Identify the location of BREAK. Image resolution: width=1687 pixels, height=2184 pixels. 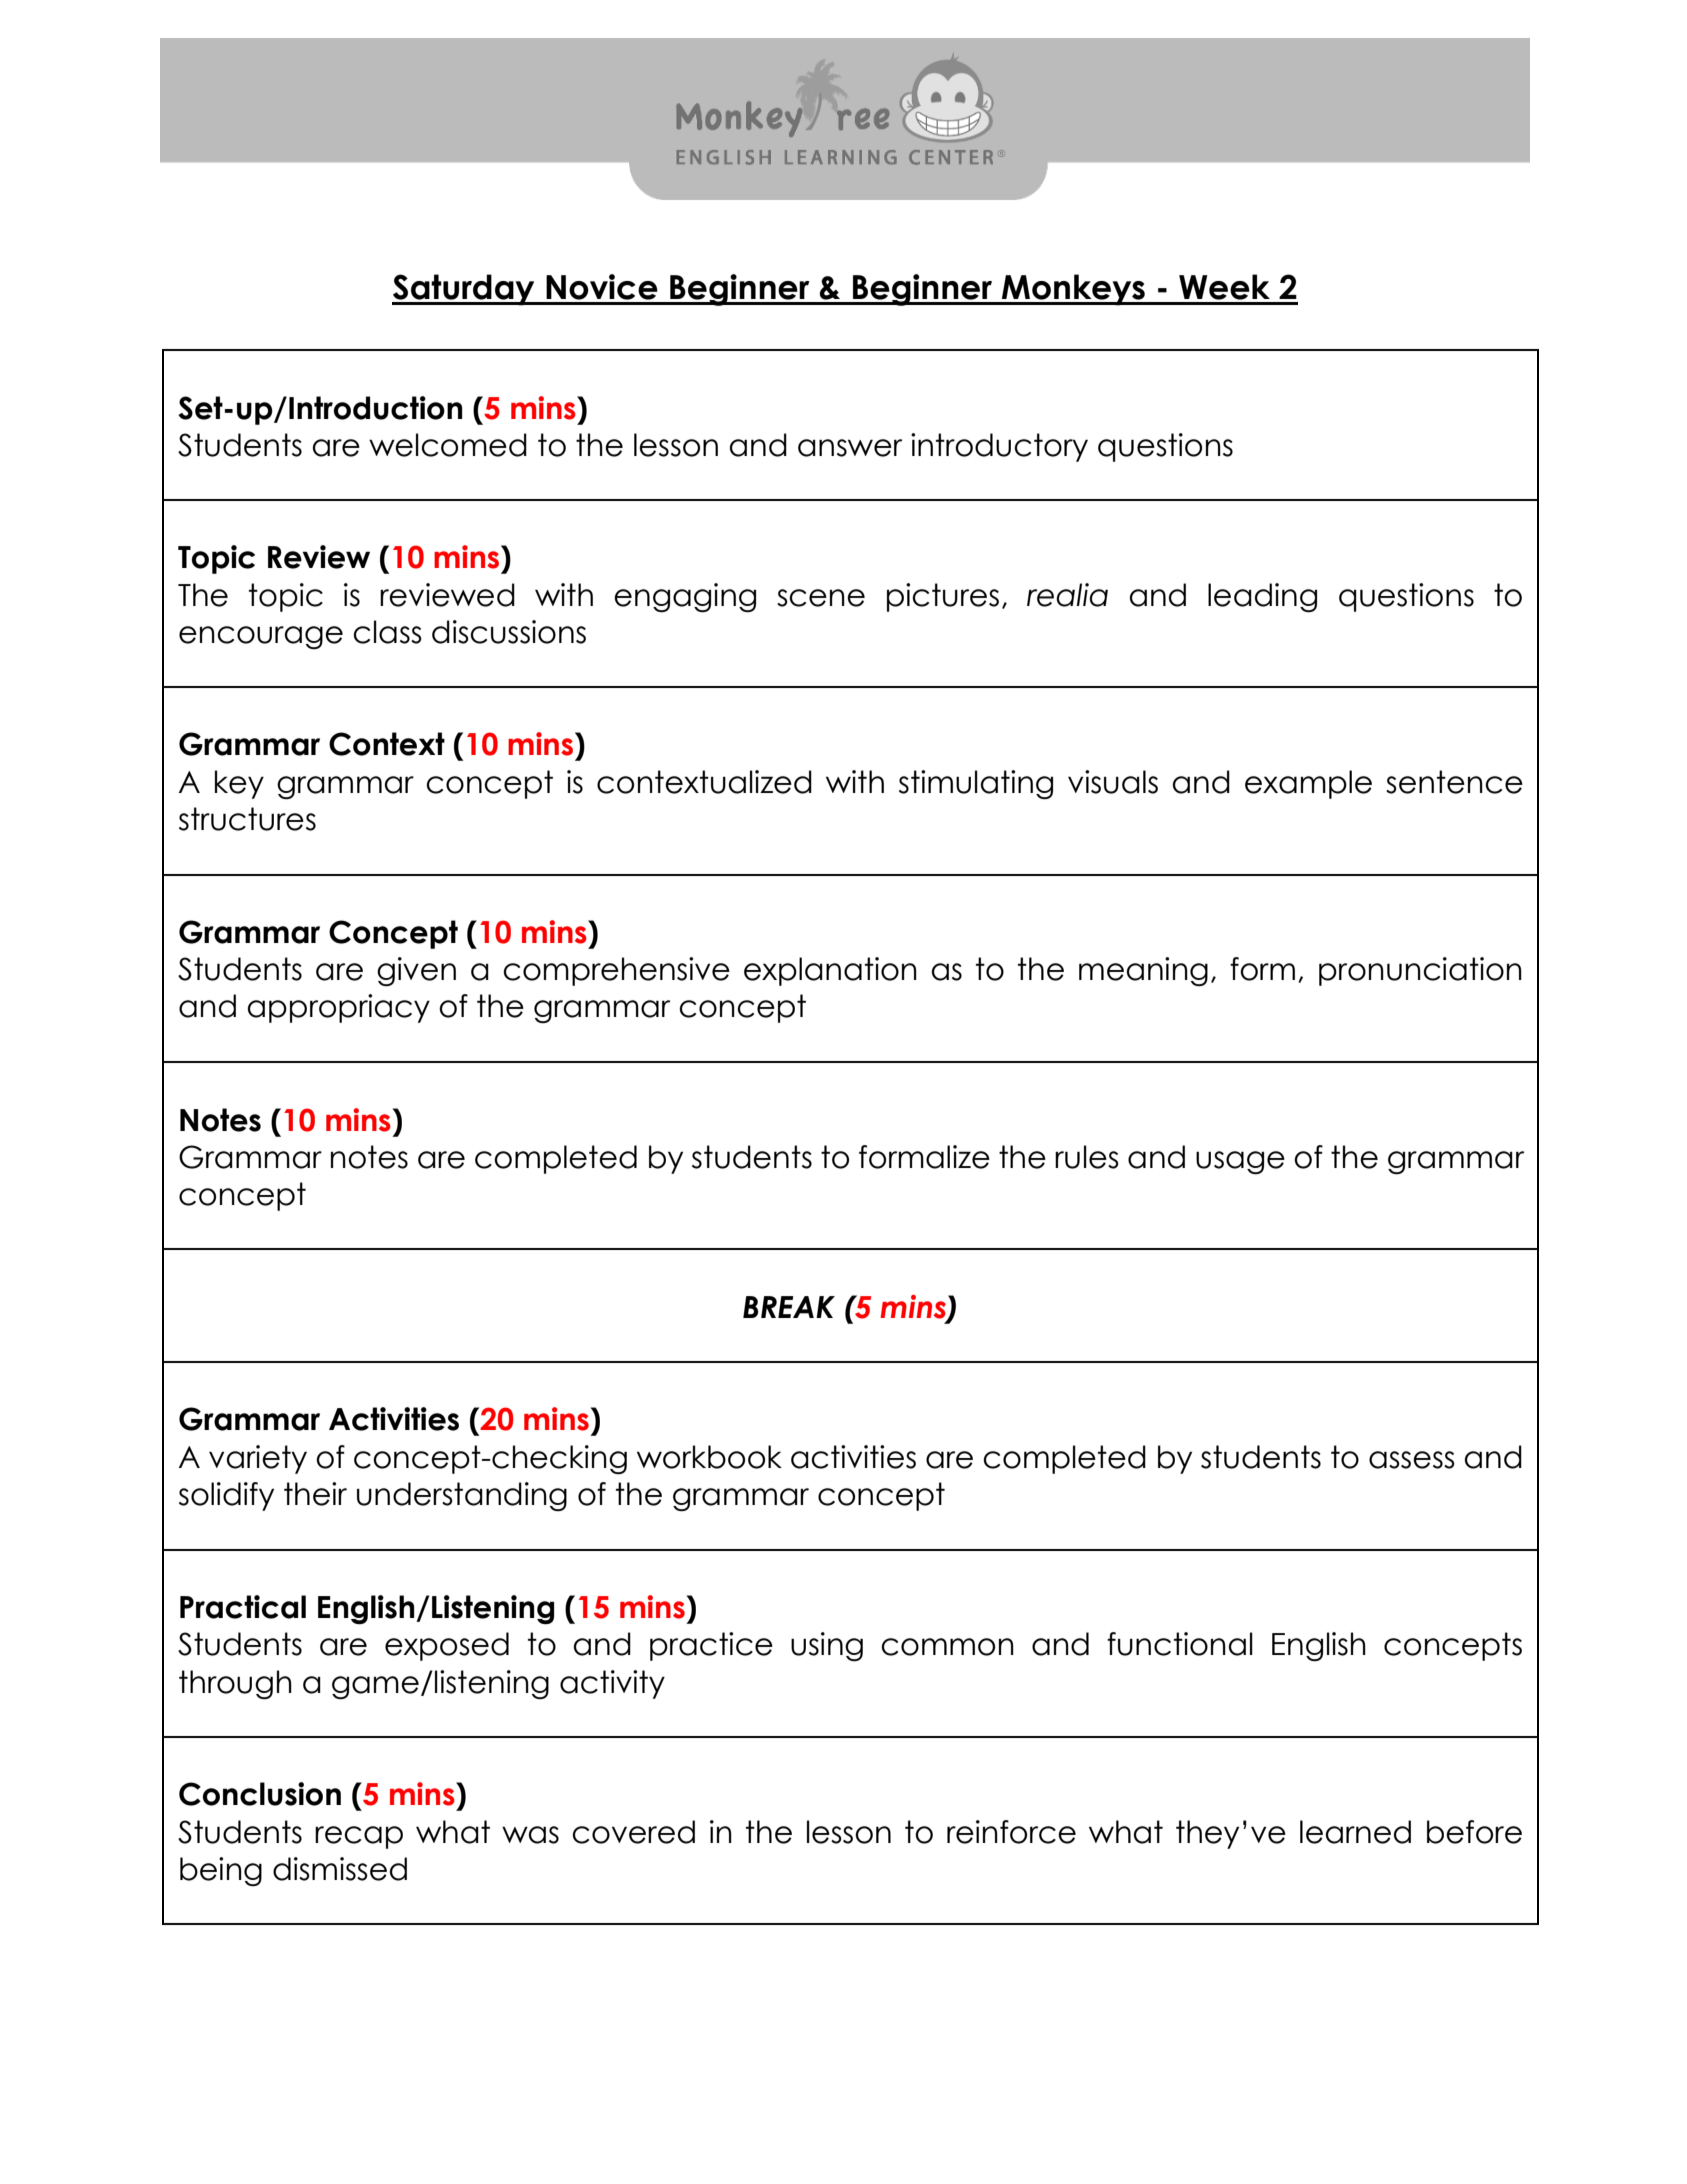
(789, 1307).
